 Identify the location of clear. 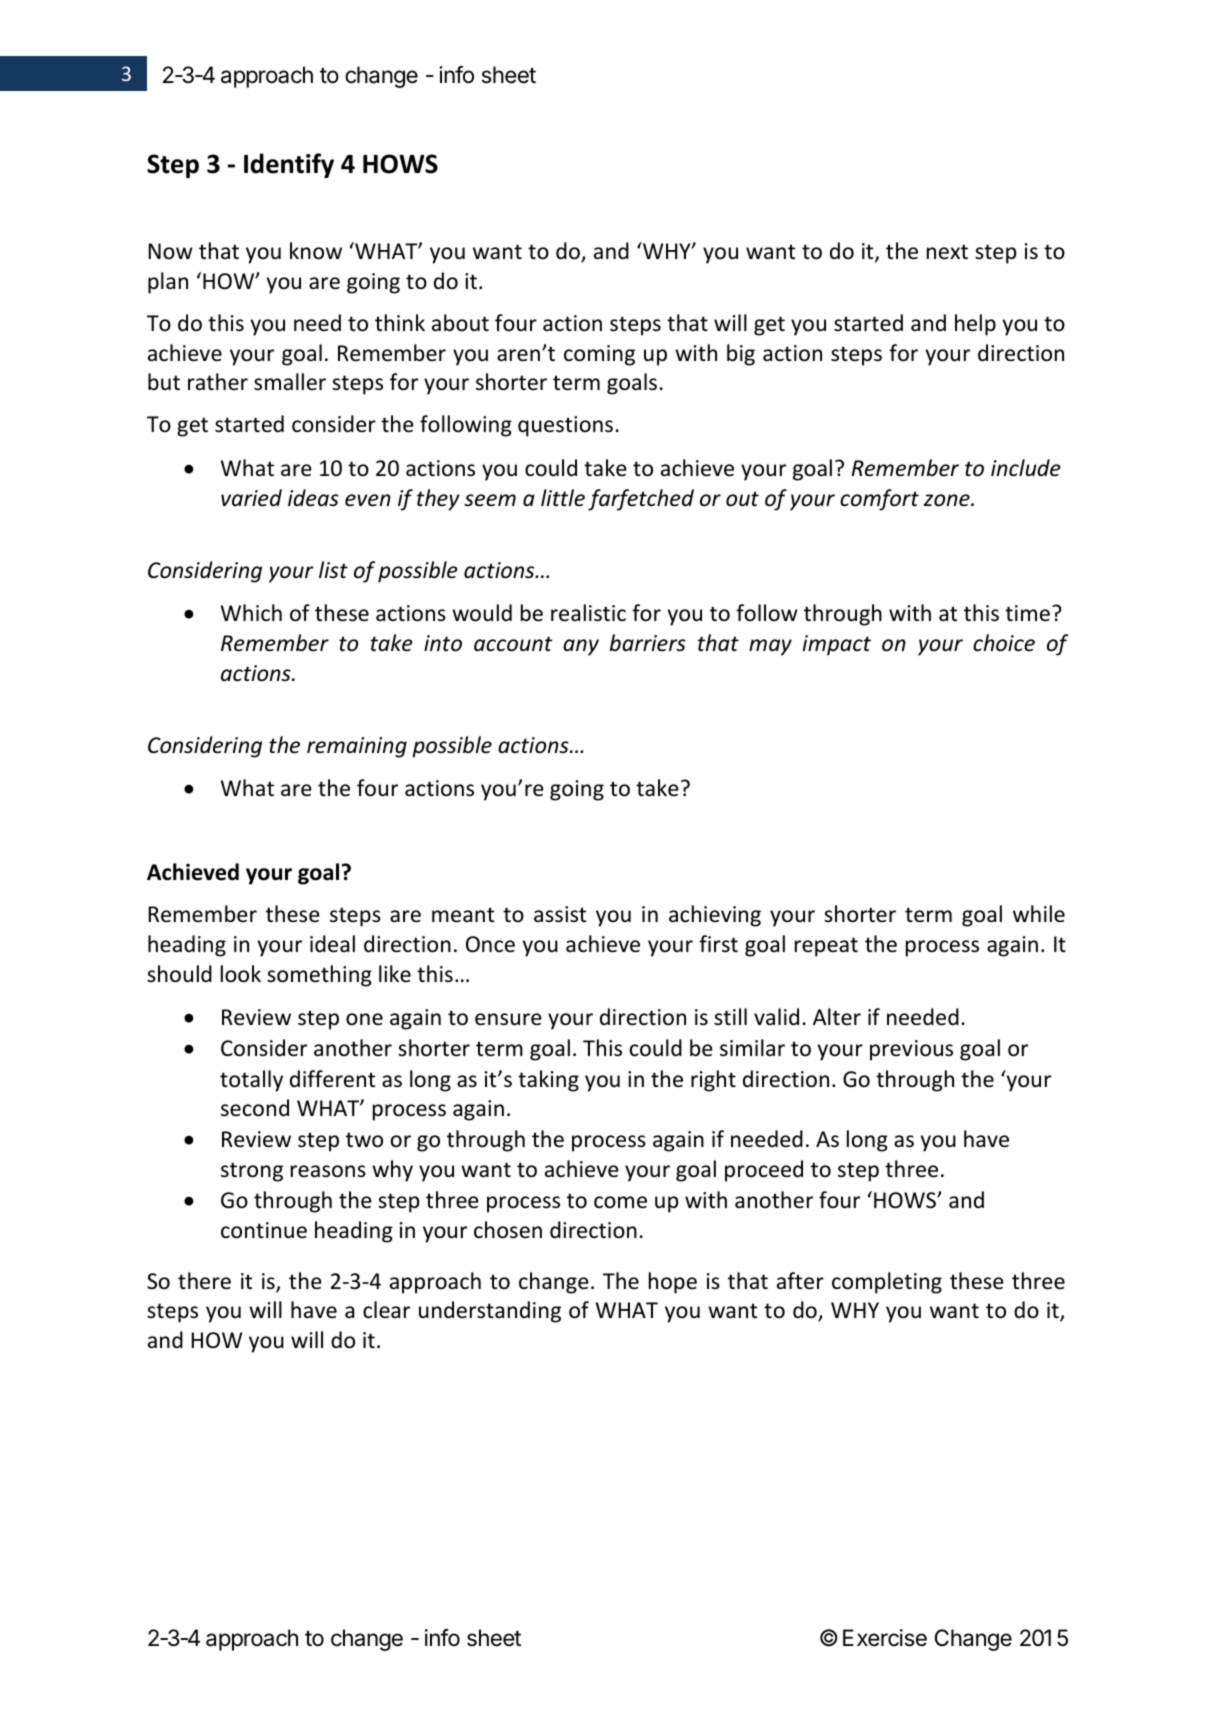
(386, 1310).
